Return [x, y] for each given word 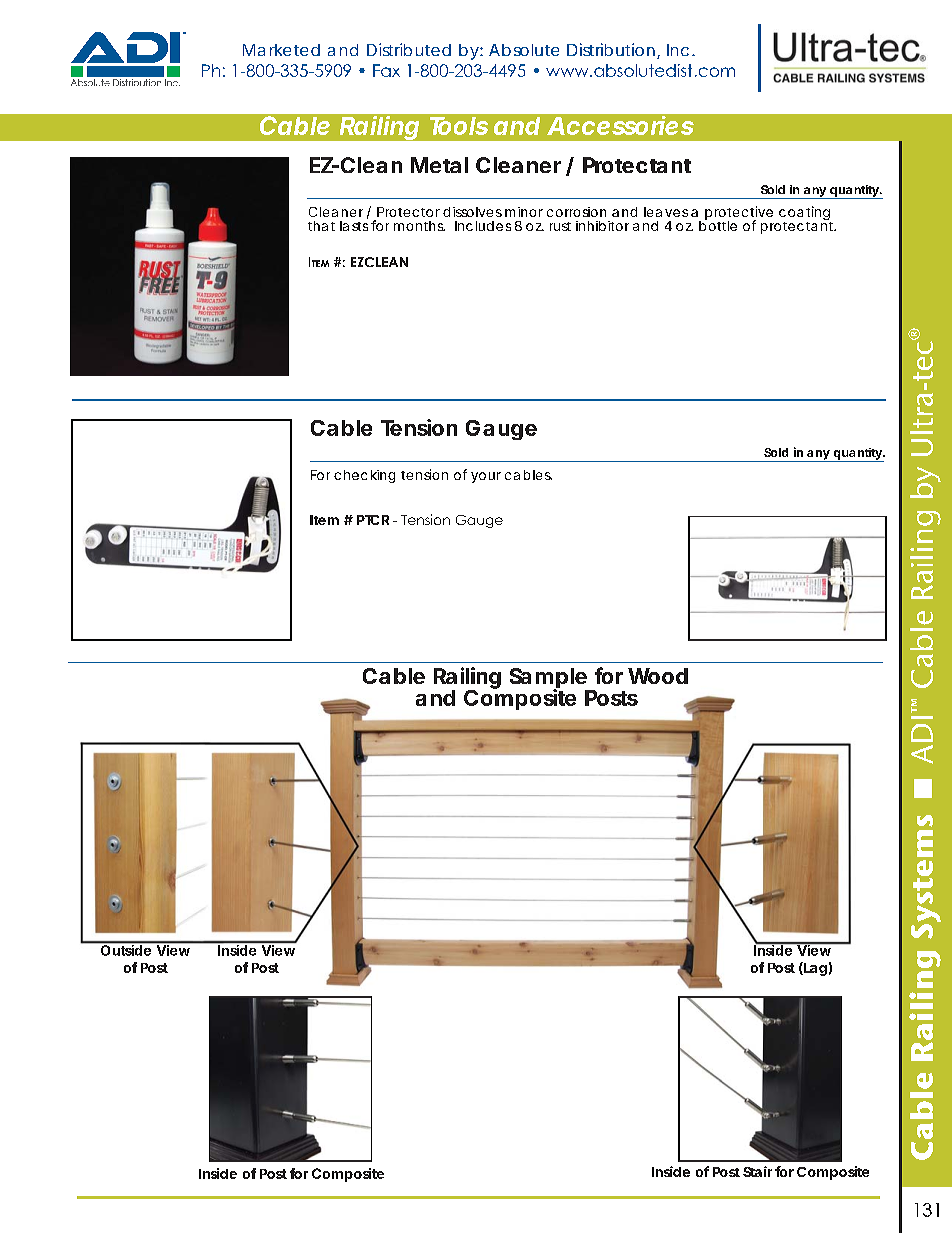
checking [364, 476]
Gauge [501, 430]
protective [739, 214]
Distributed [409, 49]
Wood [658, 676]
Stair [757, 1171]
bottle [718, 224]
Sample [549, 679]
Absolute [524, 50]
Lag [814, 969]
